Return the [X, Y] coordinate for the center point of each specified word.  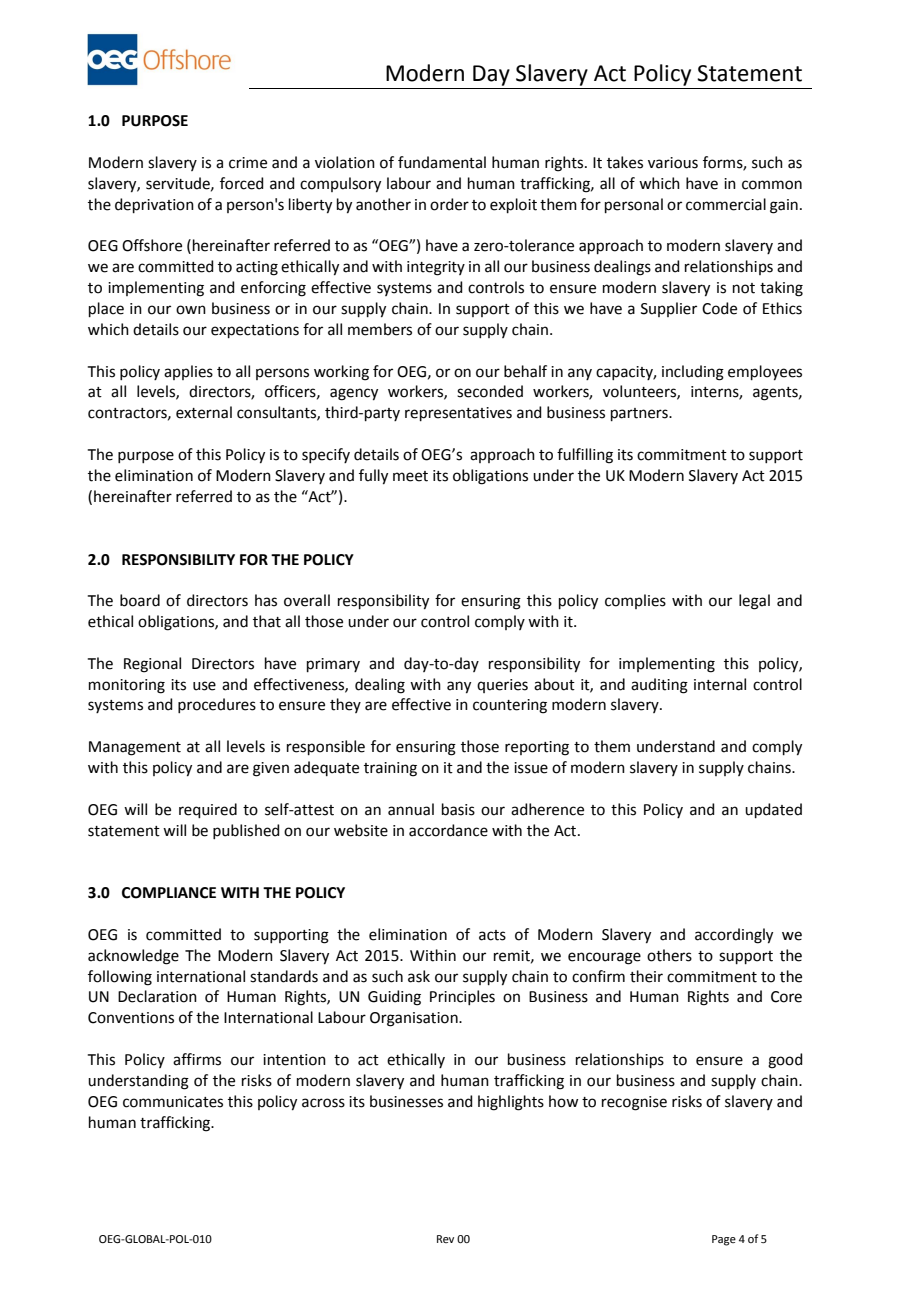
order [449, 204]
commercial [726, 204]
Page [724, 1240]
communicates [173, 1102]
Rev [445, 1239]
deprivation [154, 205]
